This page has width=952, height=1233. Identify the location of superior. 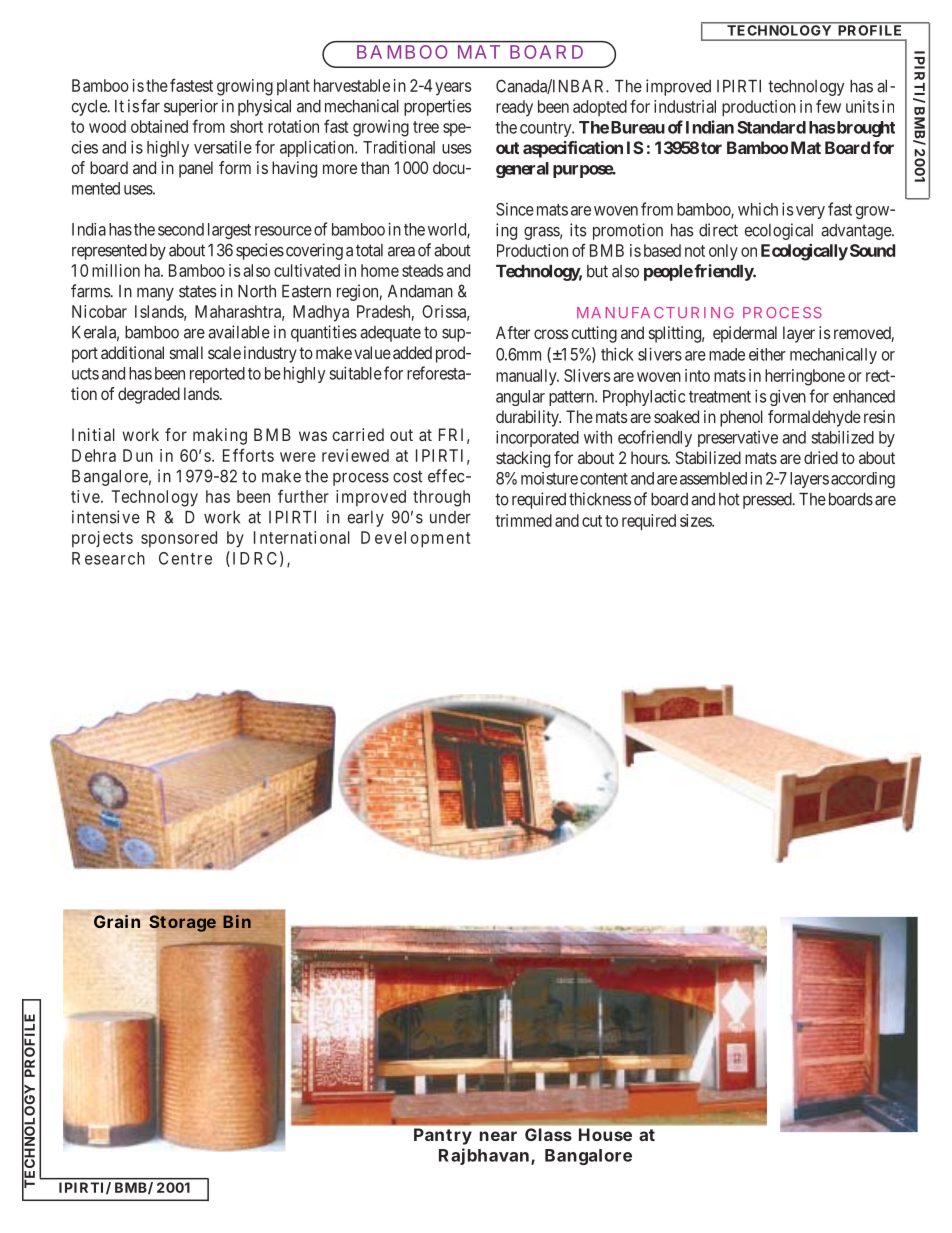
(191, 107).
